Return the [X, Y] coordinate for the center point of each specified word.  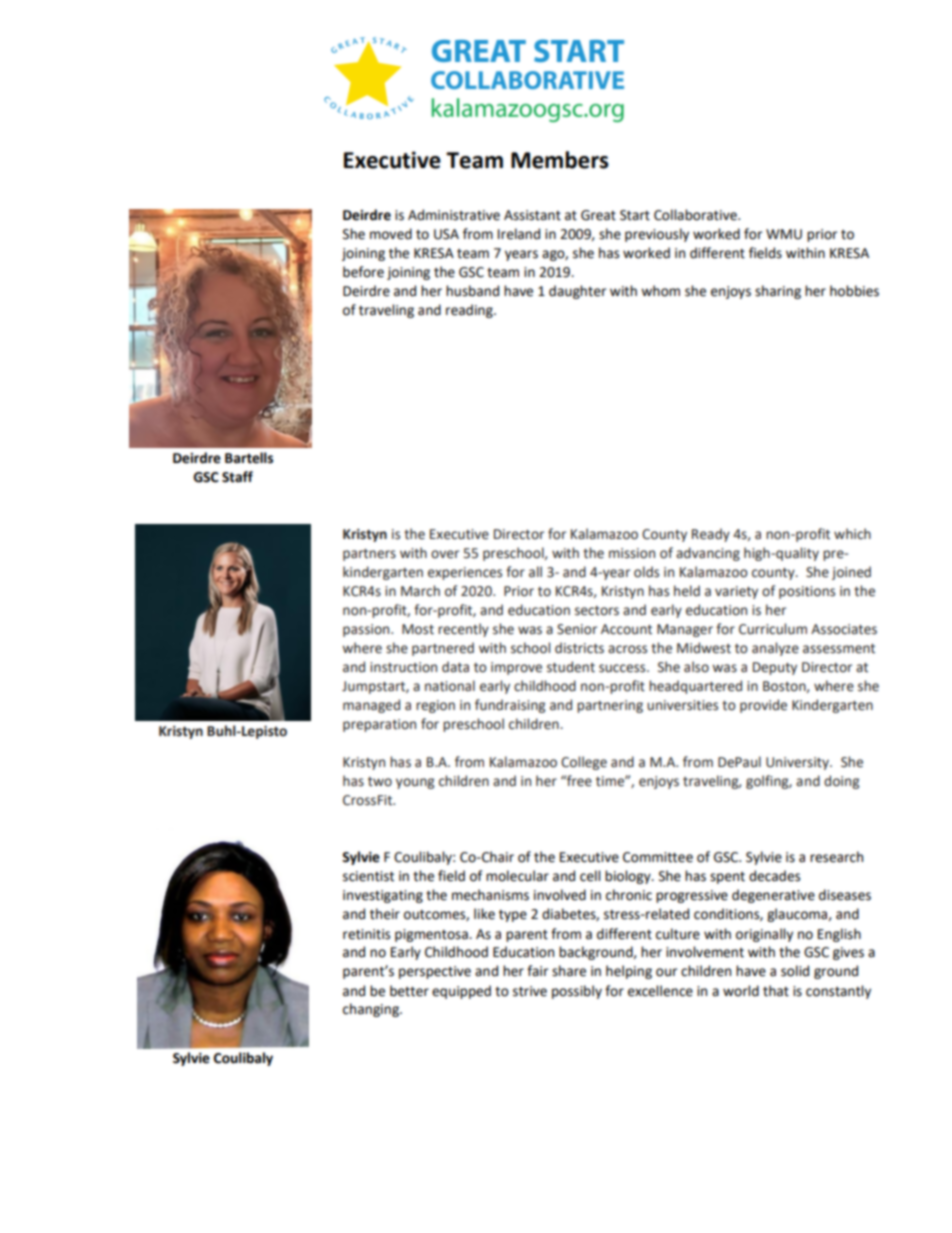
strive [530, 991]
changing [372, 1010]
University [798, 763]
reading [470, 311]
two [380, 782]
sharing [778, 292]
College [584, 763]
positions [807, 592]
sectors [597, 611]
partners [369, 555]
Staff [237, 477]
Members [560, 160]
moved [391, 234]
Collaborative [696, 215]
